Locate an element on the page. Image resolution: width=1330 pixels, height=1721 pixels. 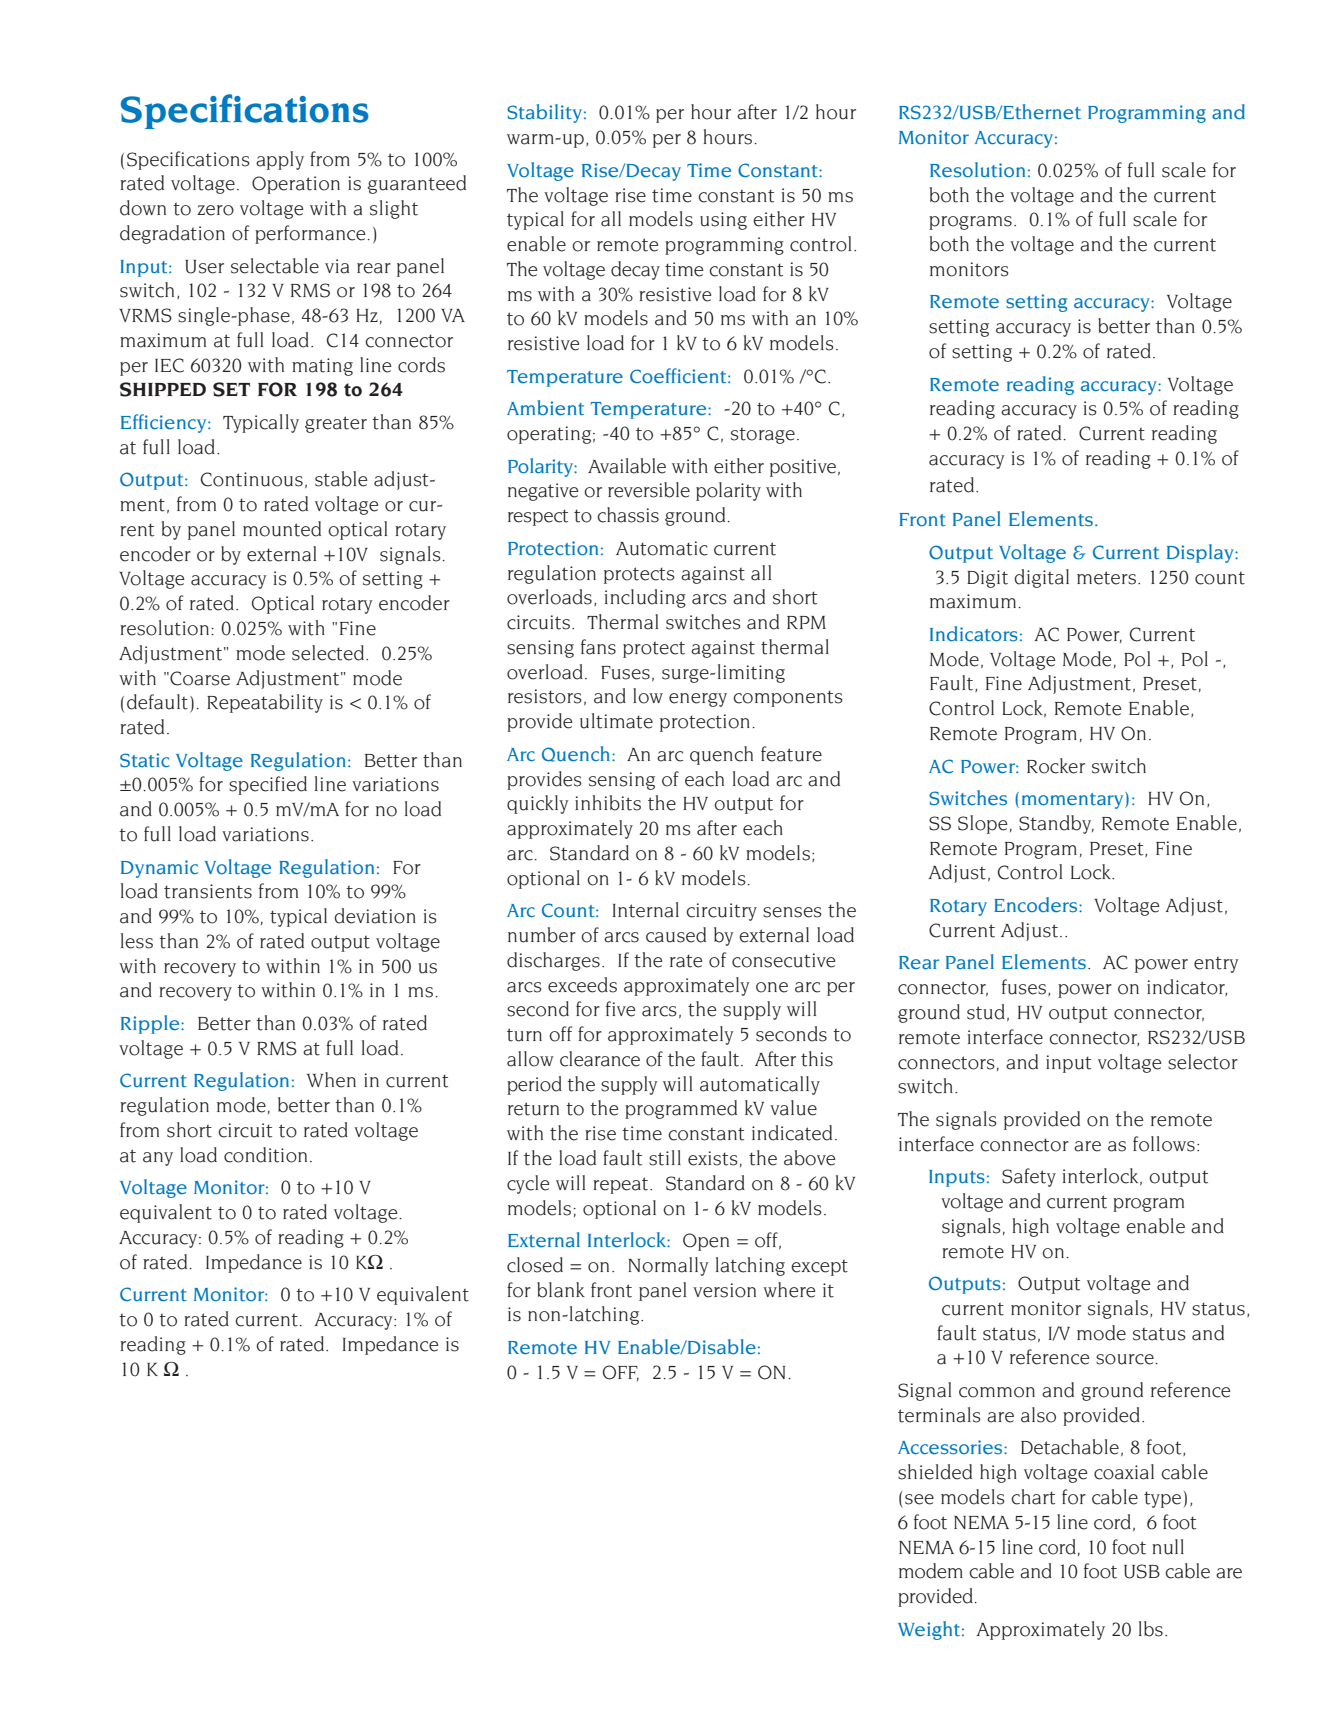
blank is located at coordinates (561, 1290).
